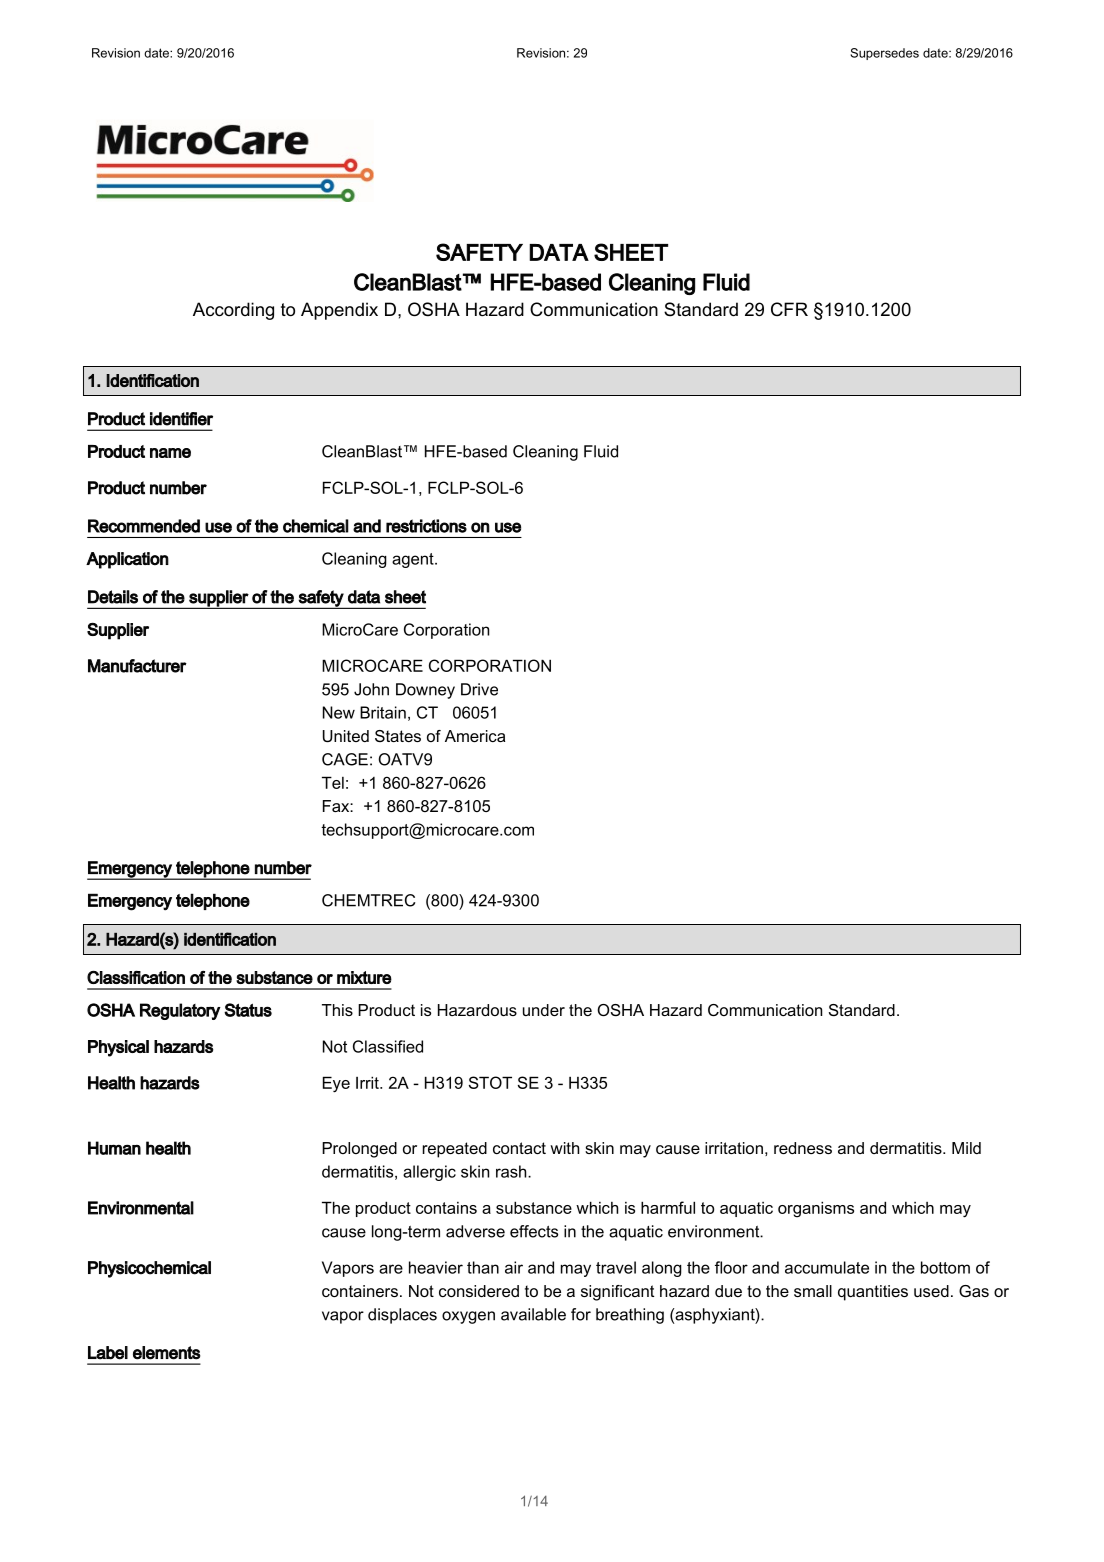 This image has width=1104, height=1562. I want to click on Supersedes, so click(885, 54).
